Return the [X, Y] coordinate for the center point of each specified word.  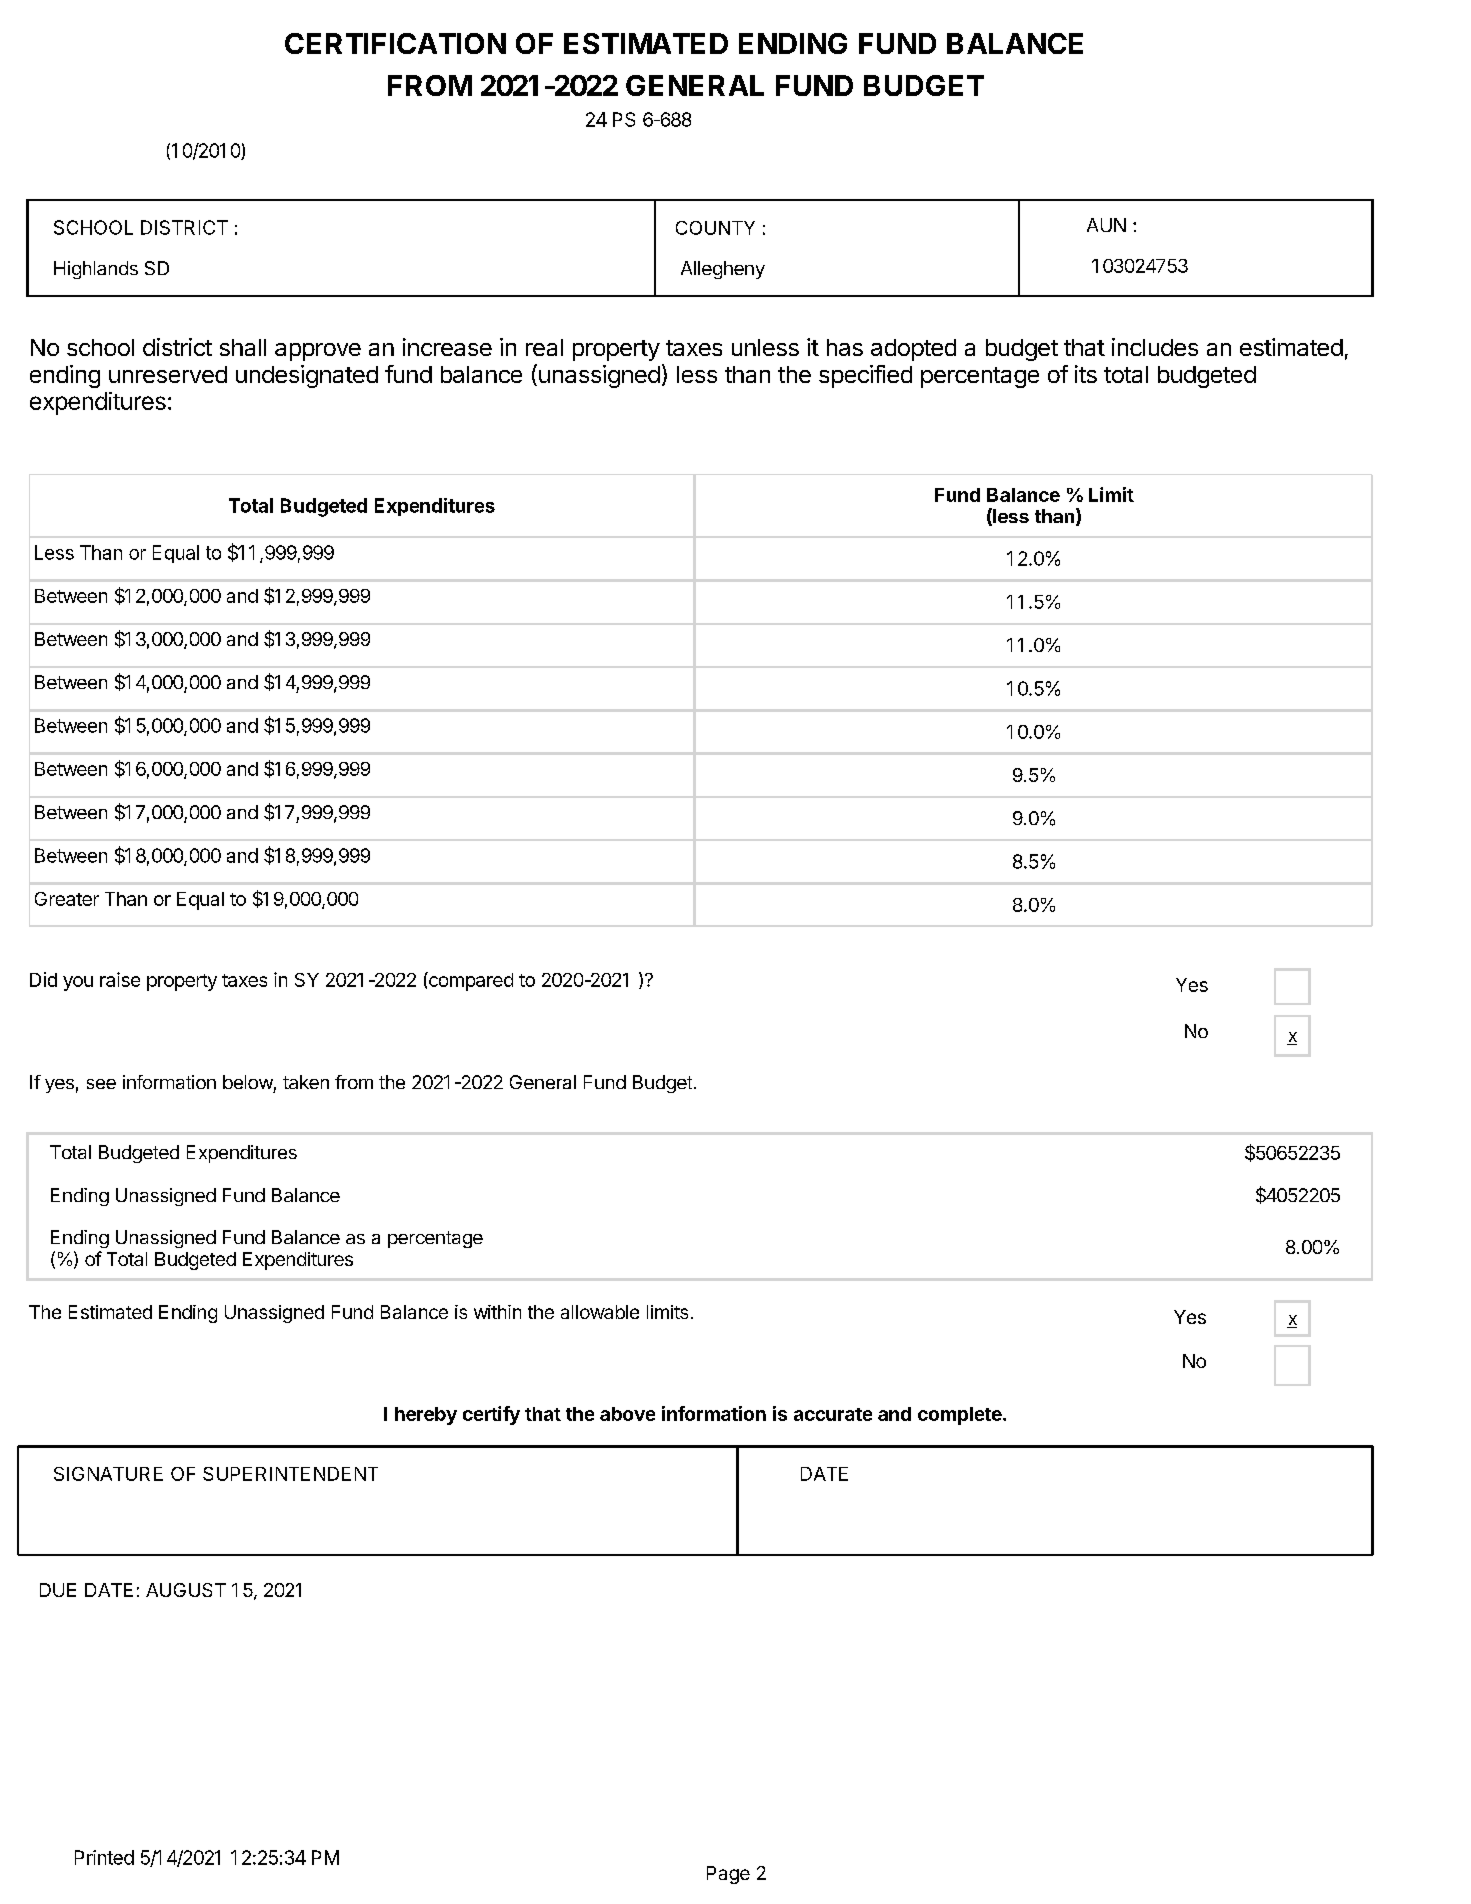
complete [961, 1416]
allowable [600, 1312]
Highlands [96, 270]
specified [865, 376]
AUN [1106, 225]
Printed [104, 1857]
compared [470, 981]
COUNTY [715, 228]
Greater [67, 899]
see [101, 1084]
